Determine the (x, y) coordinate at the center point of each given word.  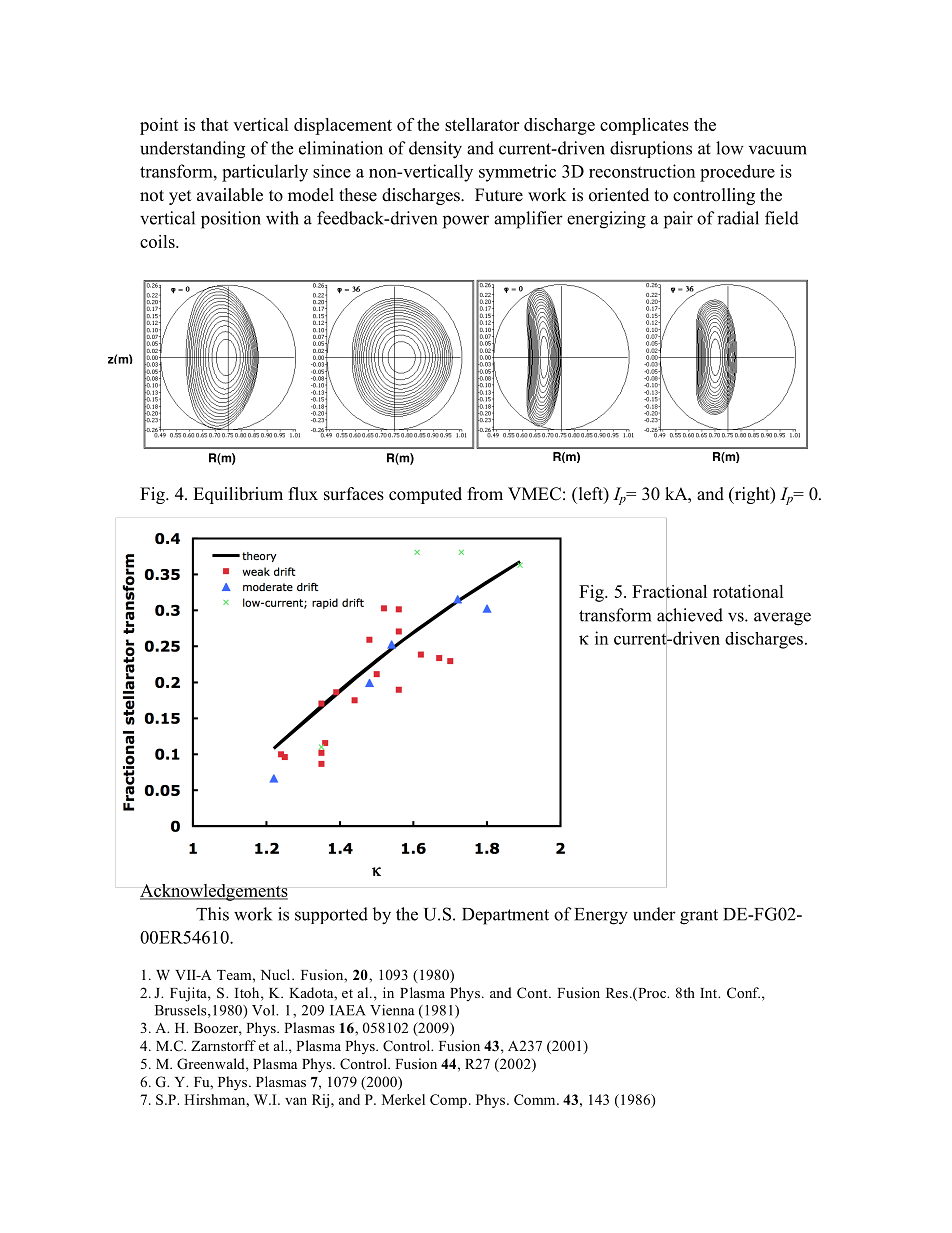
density (435, 150)
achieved (690, 615)
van (296, 1101)
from (485, 494)
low (730, 148)
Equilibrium (238, 495)
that (215, 124)
